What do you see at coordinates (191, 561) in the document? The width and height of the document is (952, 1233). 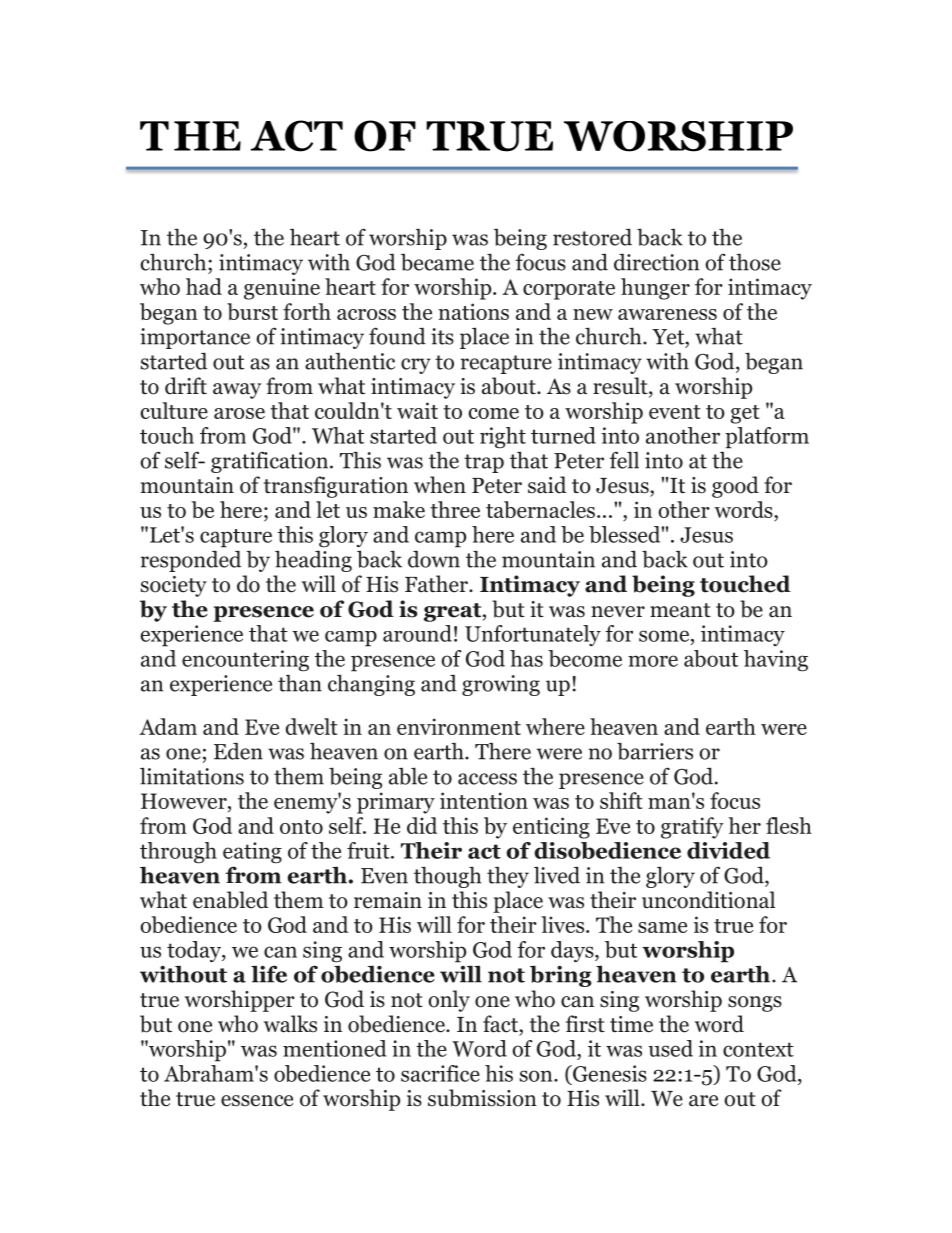 I see `responded` at bounding box center [191, 561].
